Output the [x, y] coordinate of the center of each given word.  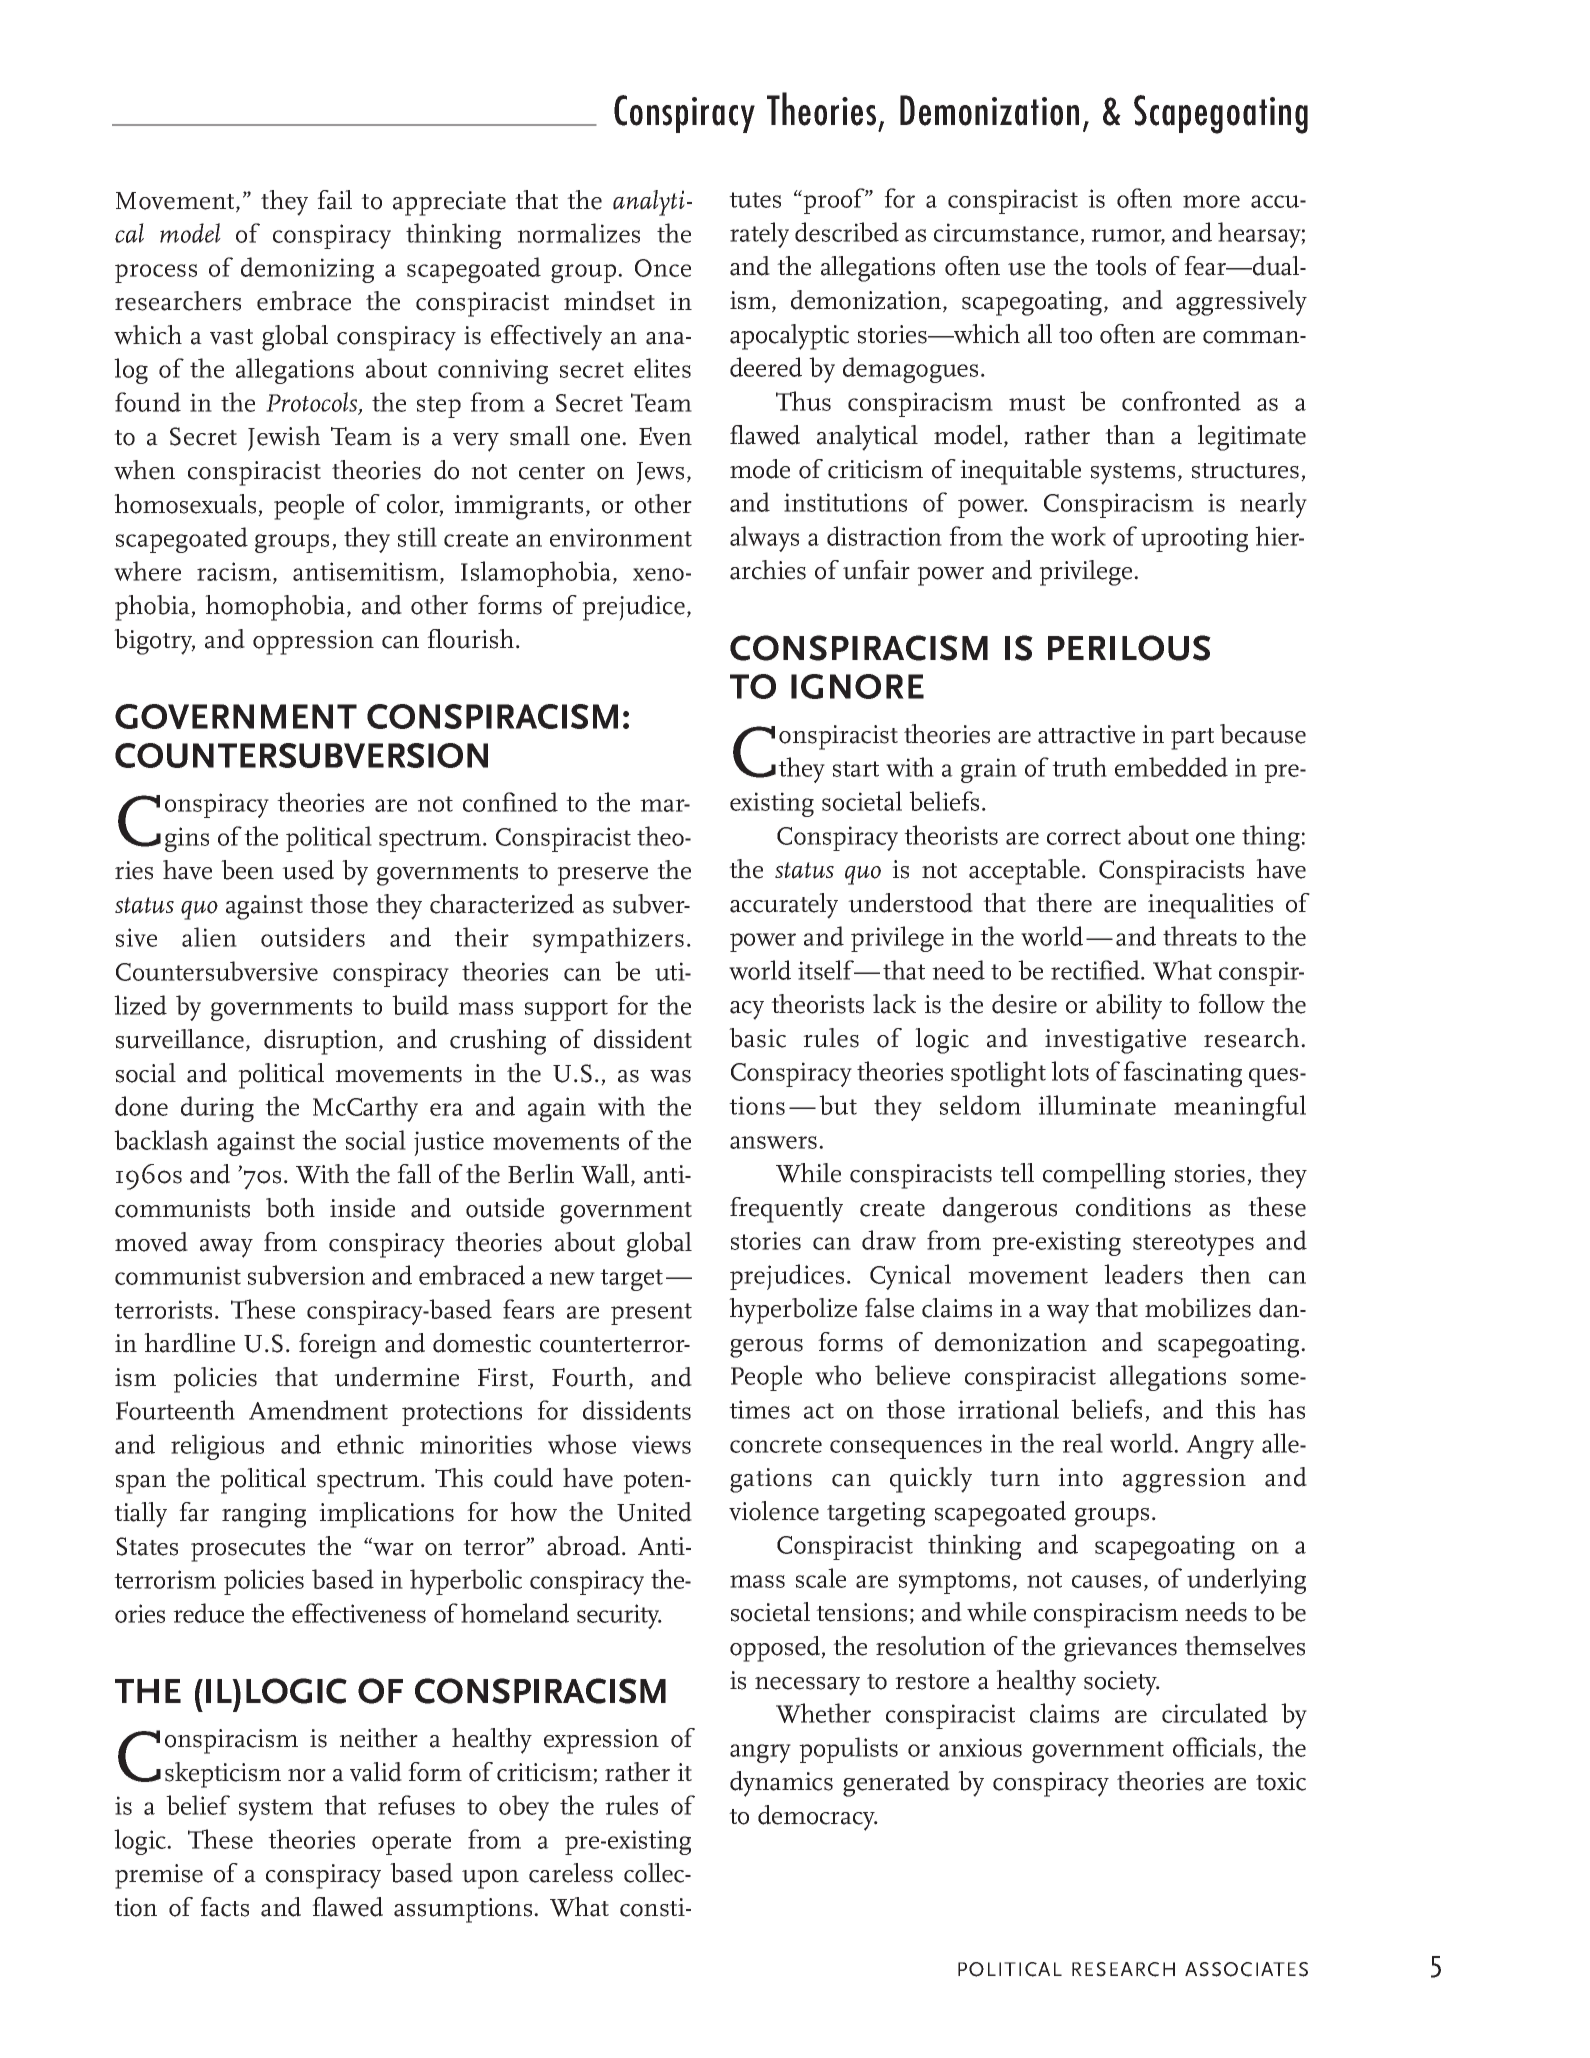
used [308, 870]
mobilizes [1198, 1308]
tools [1120, 266]
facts [224, 1907]
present [651, 1314]
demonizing [307, 270]
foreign [338, 1346]
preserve [602, 876]
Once [663, 268]
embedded [1171, 767]
